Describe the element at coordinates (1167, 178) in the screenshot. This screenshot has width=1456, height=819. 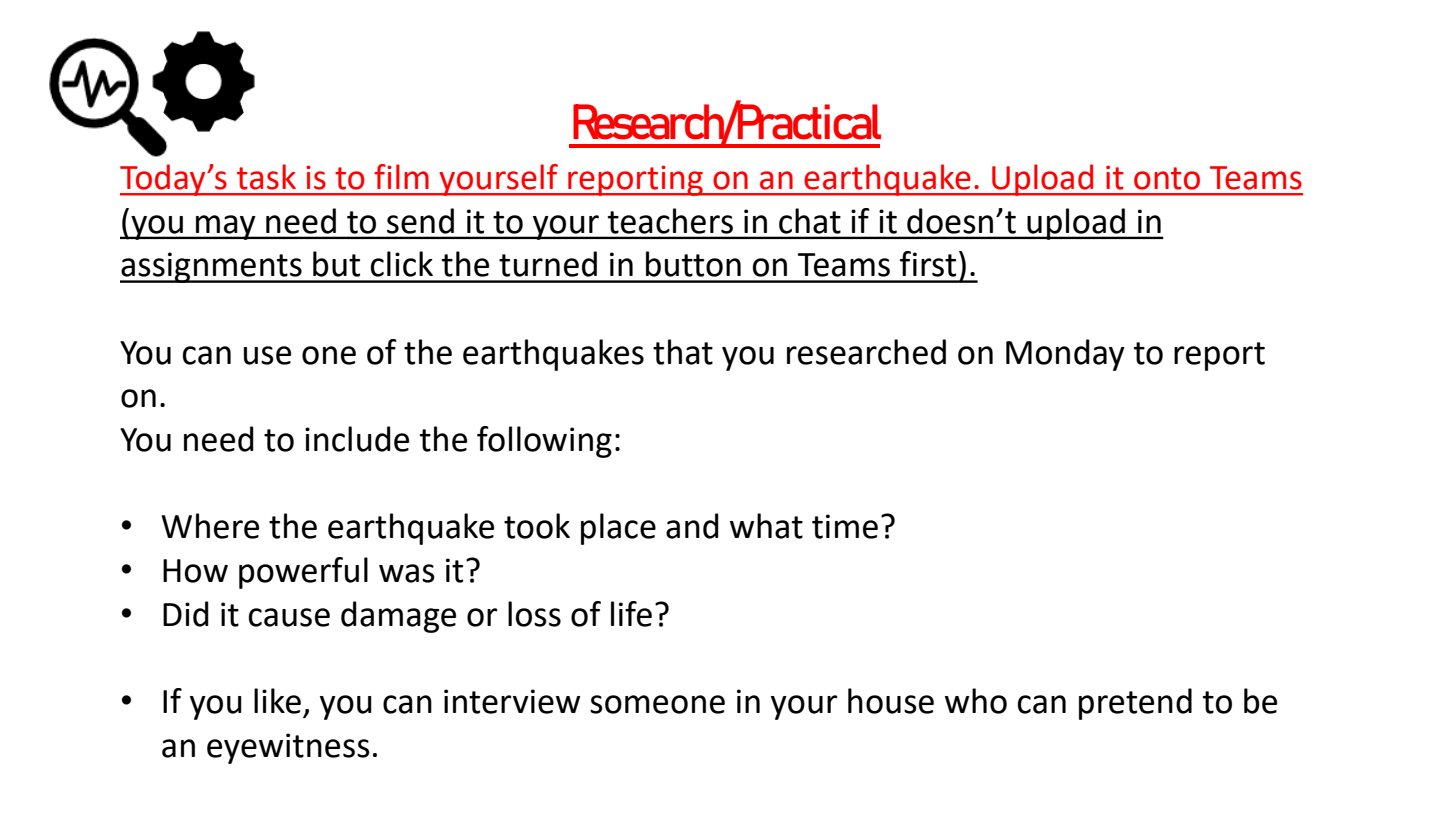
I see `onto` at that location.
